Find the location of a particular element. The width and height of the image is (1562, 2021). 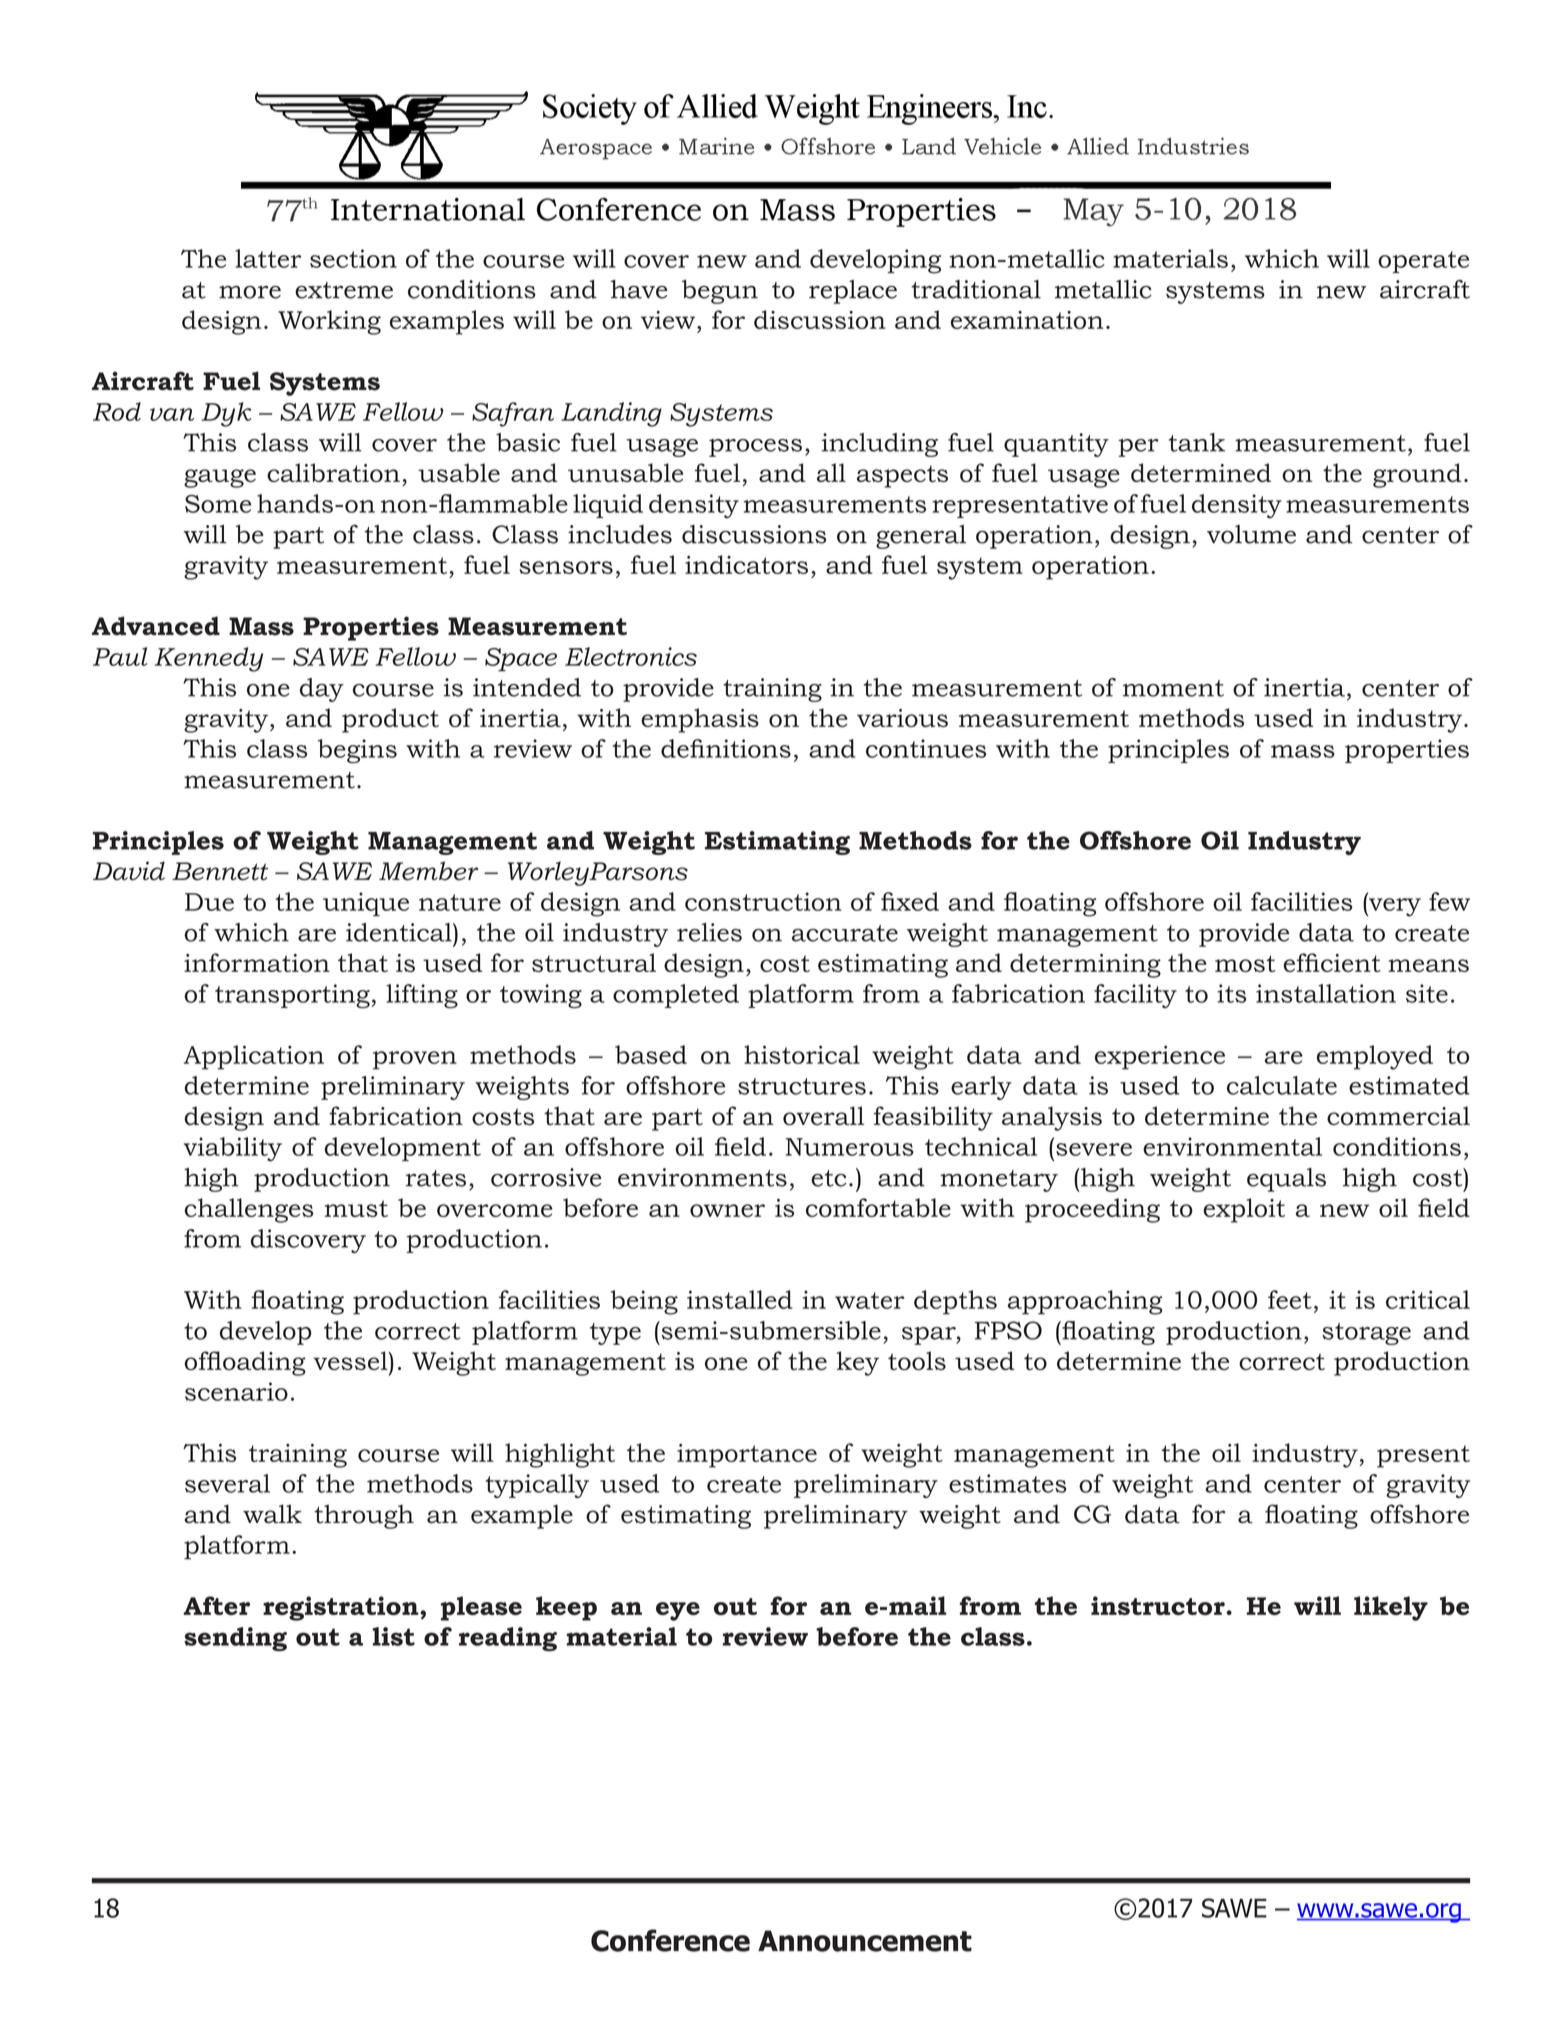

Conference is located at coordinates (670, 1940).
